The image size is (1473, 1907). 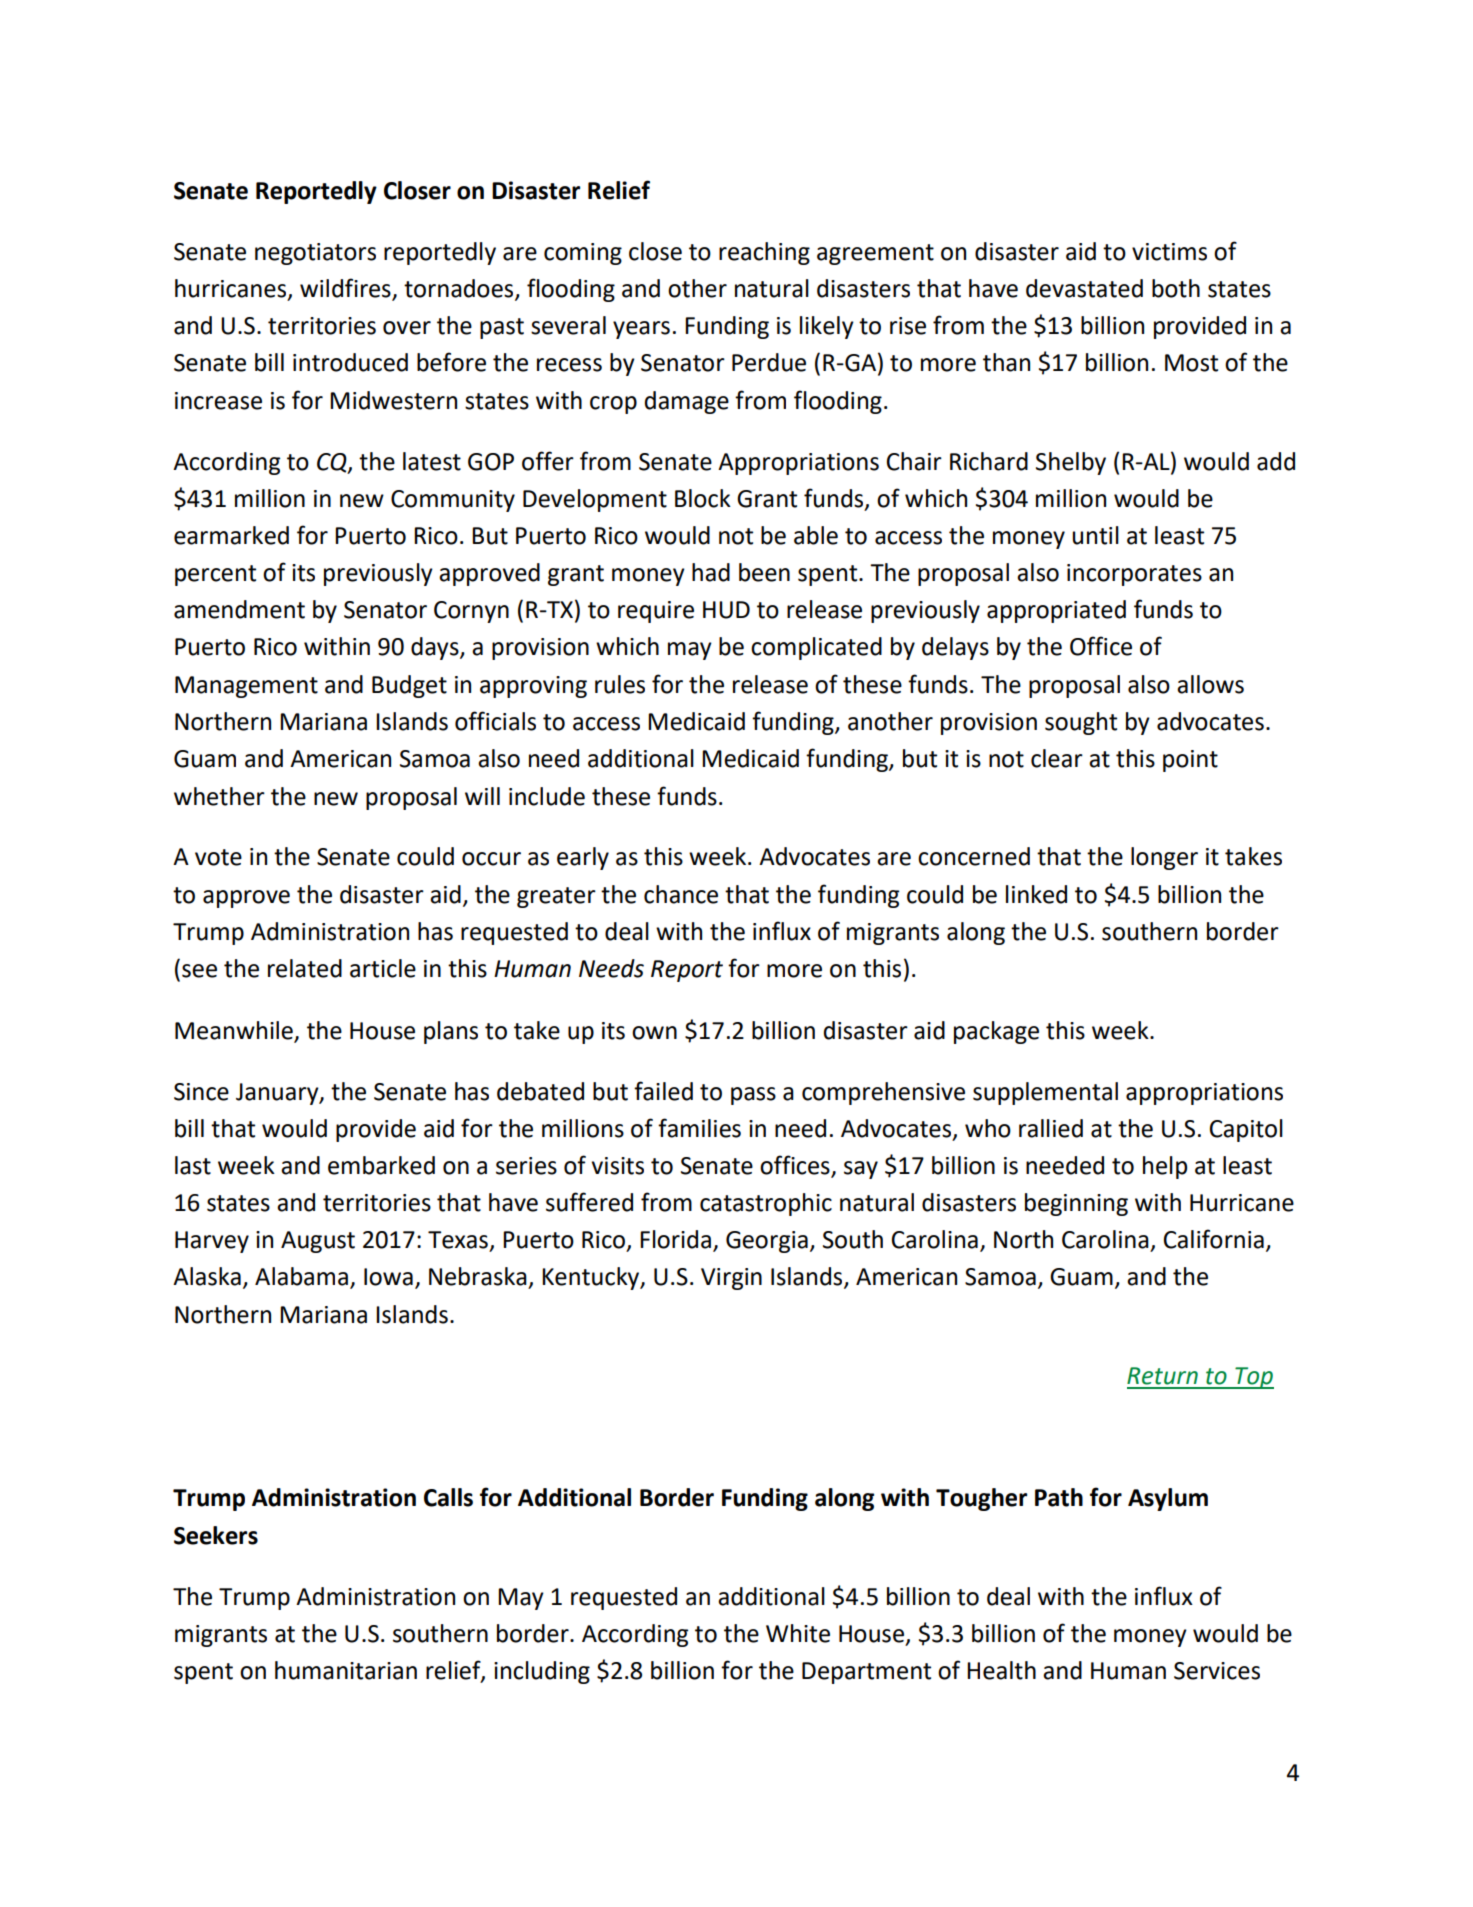 I want to click on devastated, so click(x=1084, y=288).
